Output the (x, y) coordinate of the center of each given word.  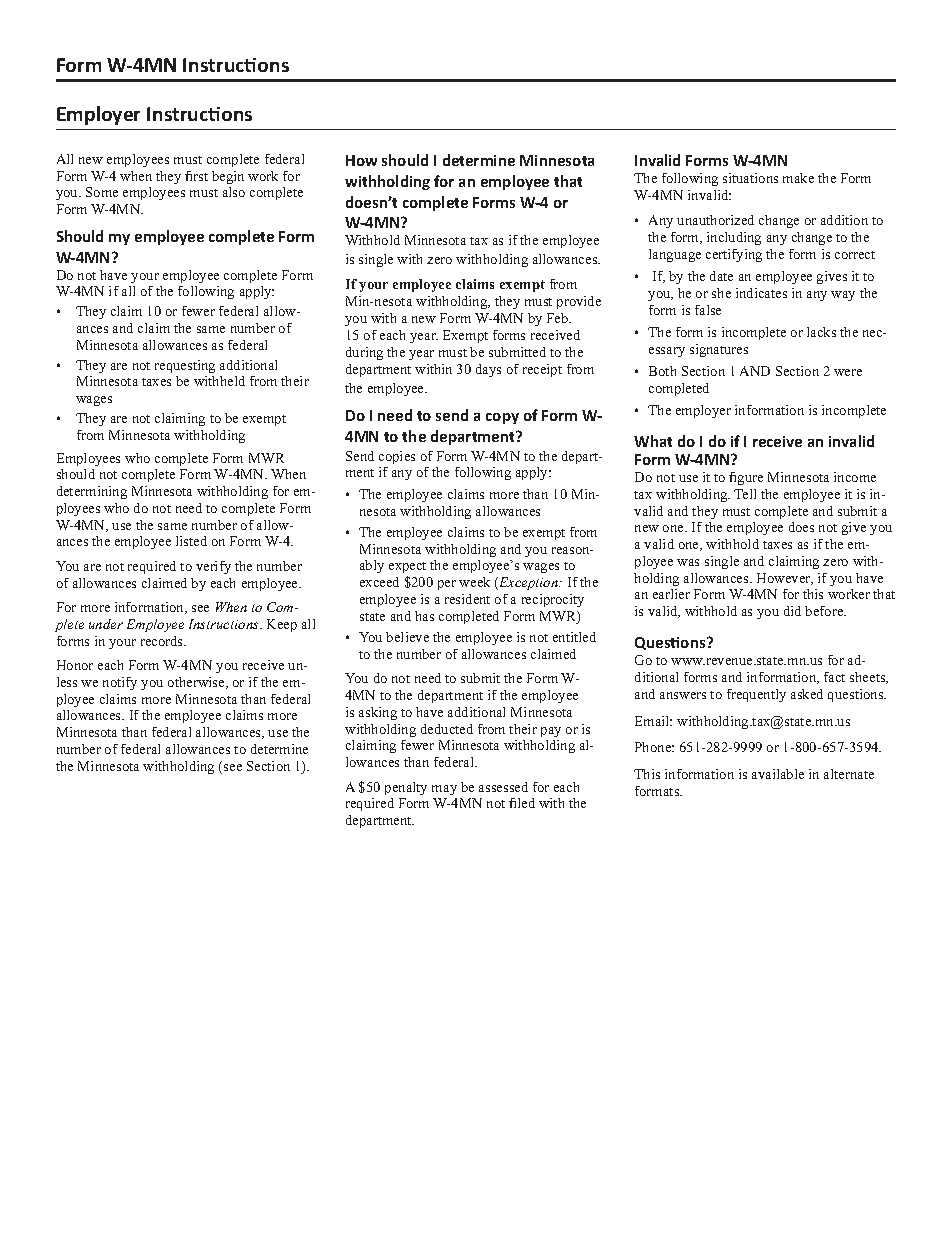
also (234, 192)
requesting (185, 366)
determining (92, 492)
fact (834, 677)
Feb (559, 318)
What (653, 441)
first (196, 176)
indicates (761, 293)
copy (502, 418)
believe (407, 637)
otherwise (197, 683)
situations (750, 178)
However (785, 579)
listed (191, 541)
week (474, 582)
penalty (406, 788)
